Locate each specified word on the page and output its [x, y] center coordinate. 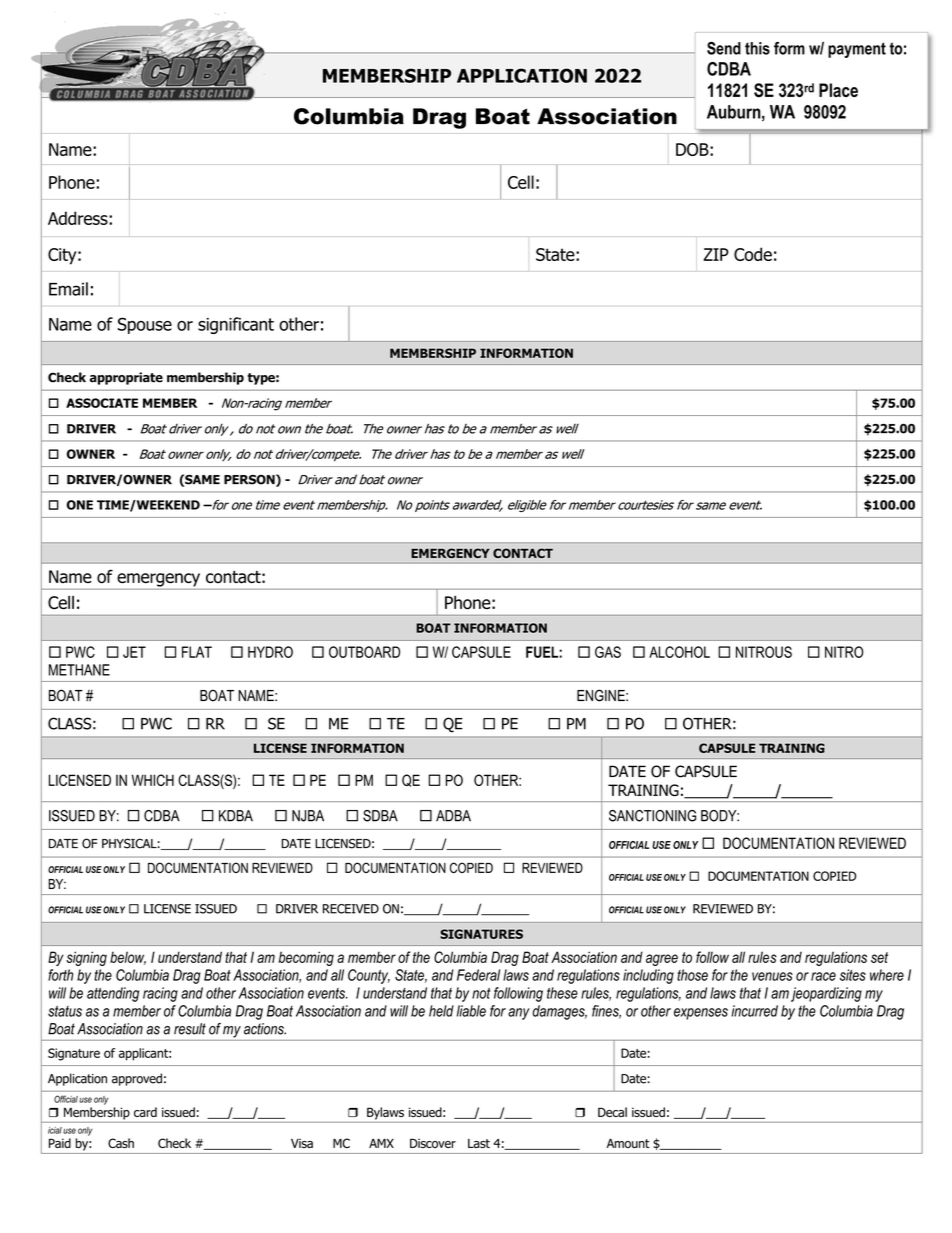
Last [479, 1143]
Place [838, 90]
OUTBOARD [364, 652]
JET [134, 652]
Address [79, 218]
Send [724, 48]
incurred [754, 1011]
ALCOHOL [679, 652]
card [145, 1112]
